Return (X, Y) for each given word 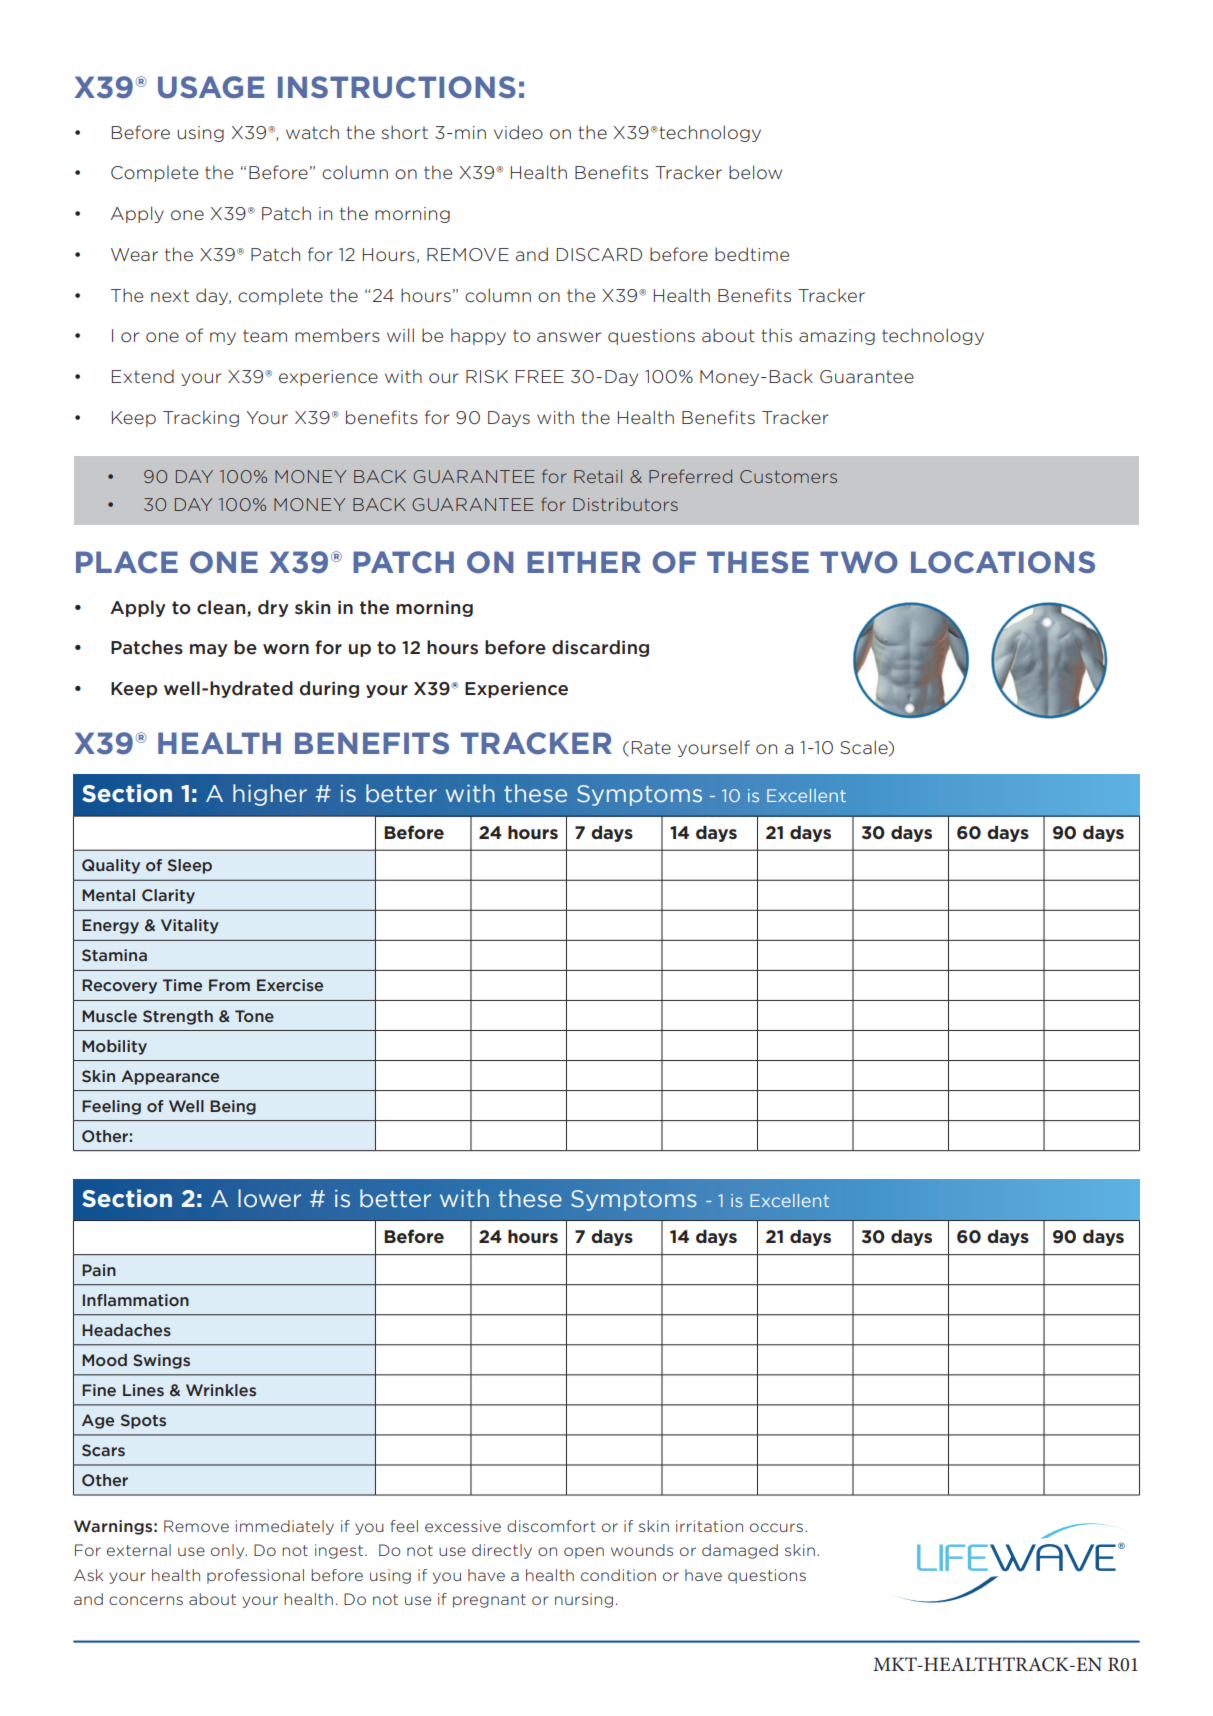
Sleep (190, 866)
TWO (859, 562)
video (518, 132)
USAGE (211, 87)
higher (270, 795)
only (229, 1551)
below (755, 172)
